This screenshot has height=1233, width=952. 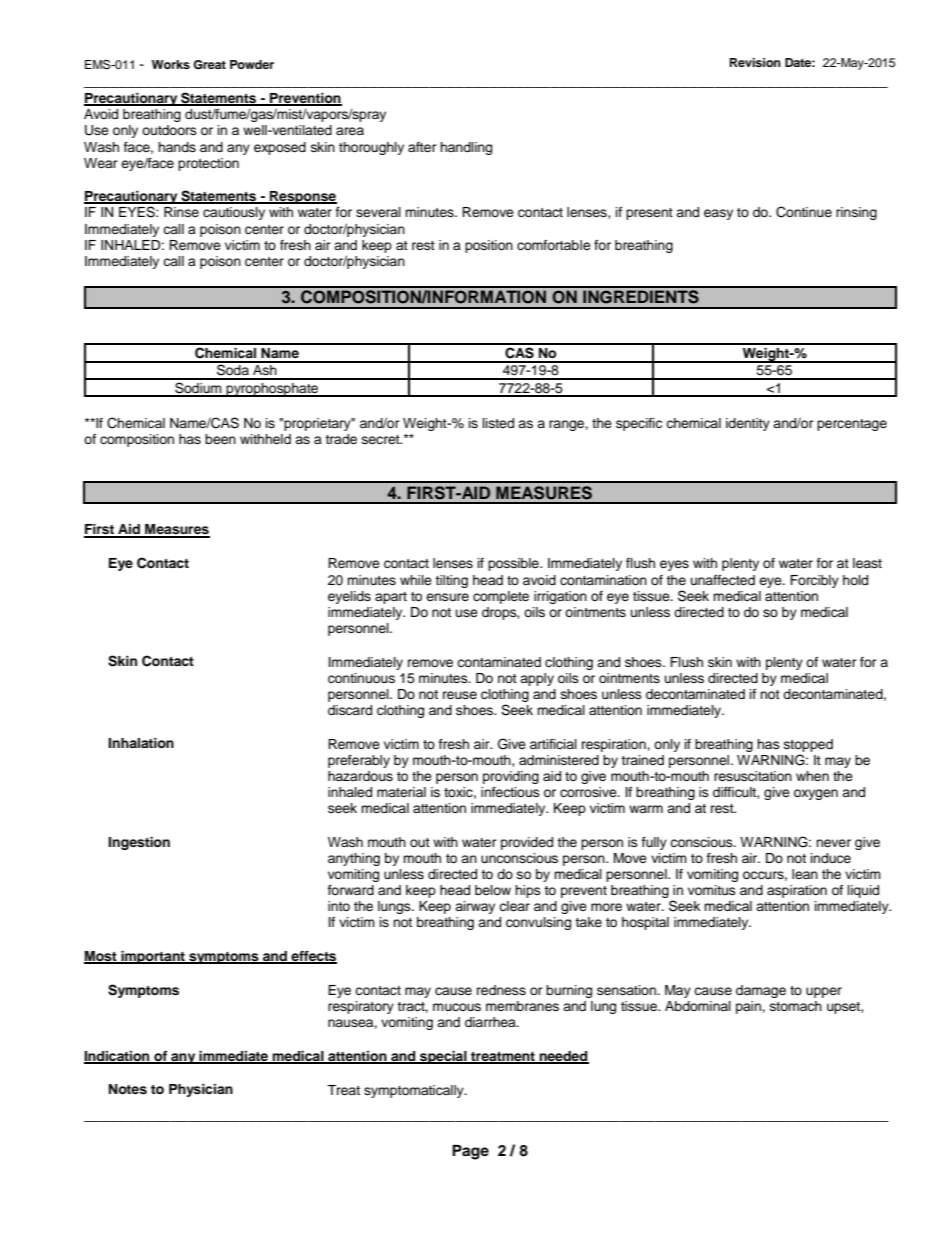 What do you see at coordinates (209, 65) in the screenshot?
I see `Great` at bounding box center [209, 65].
